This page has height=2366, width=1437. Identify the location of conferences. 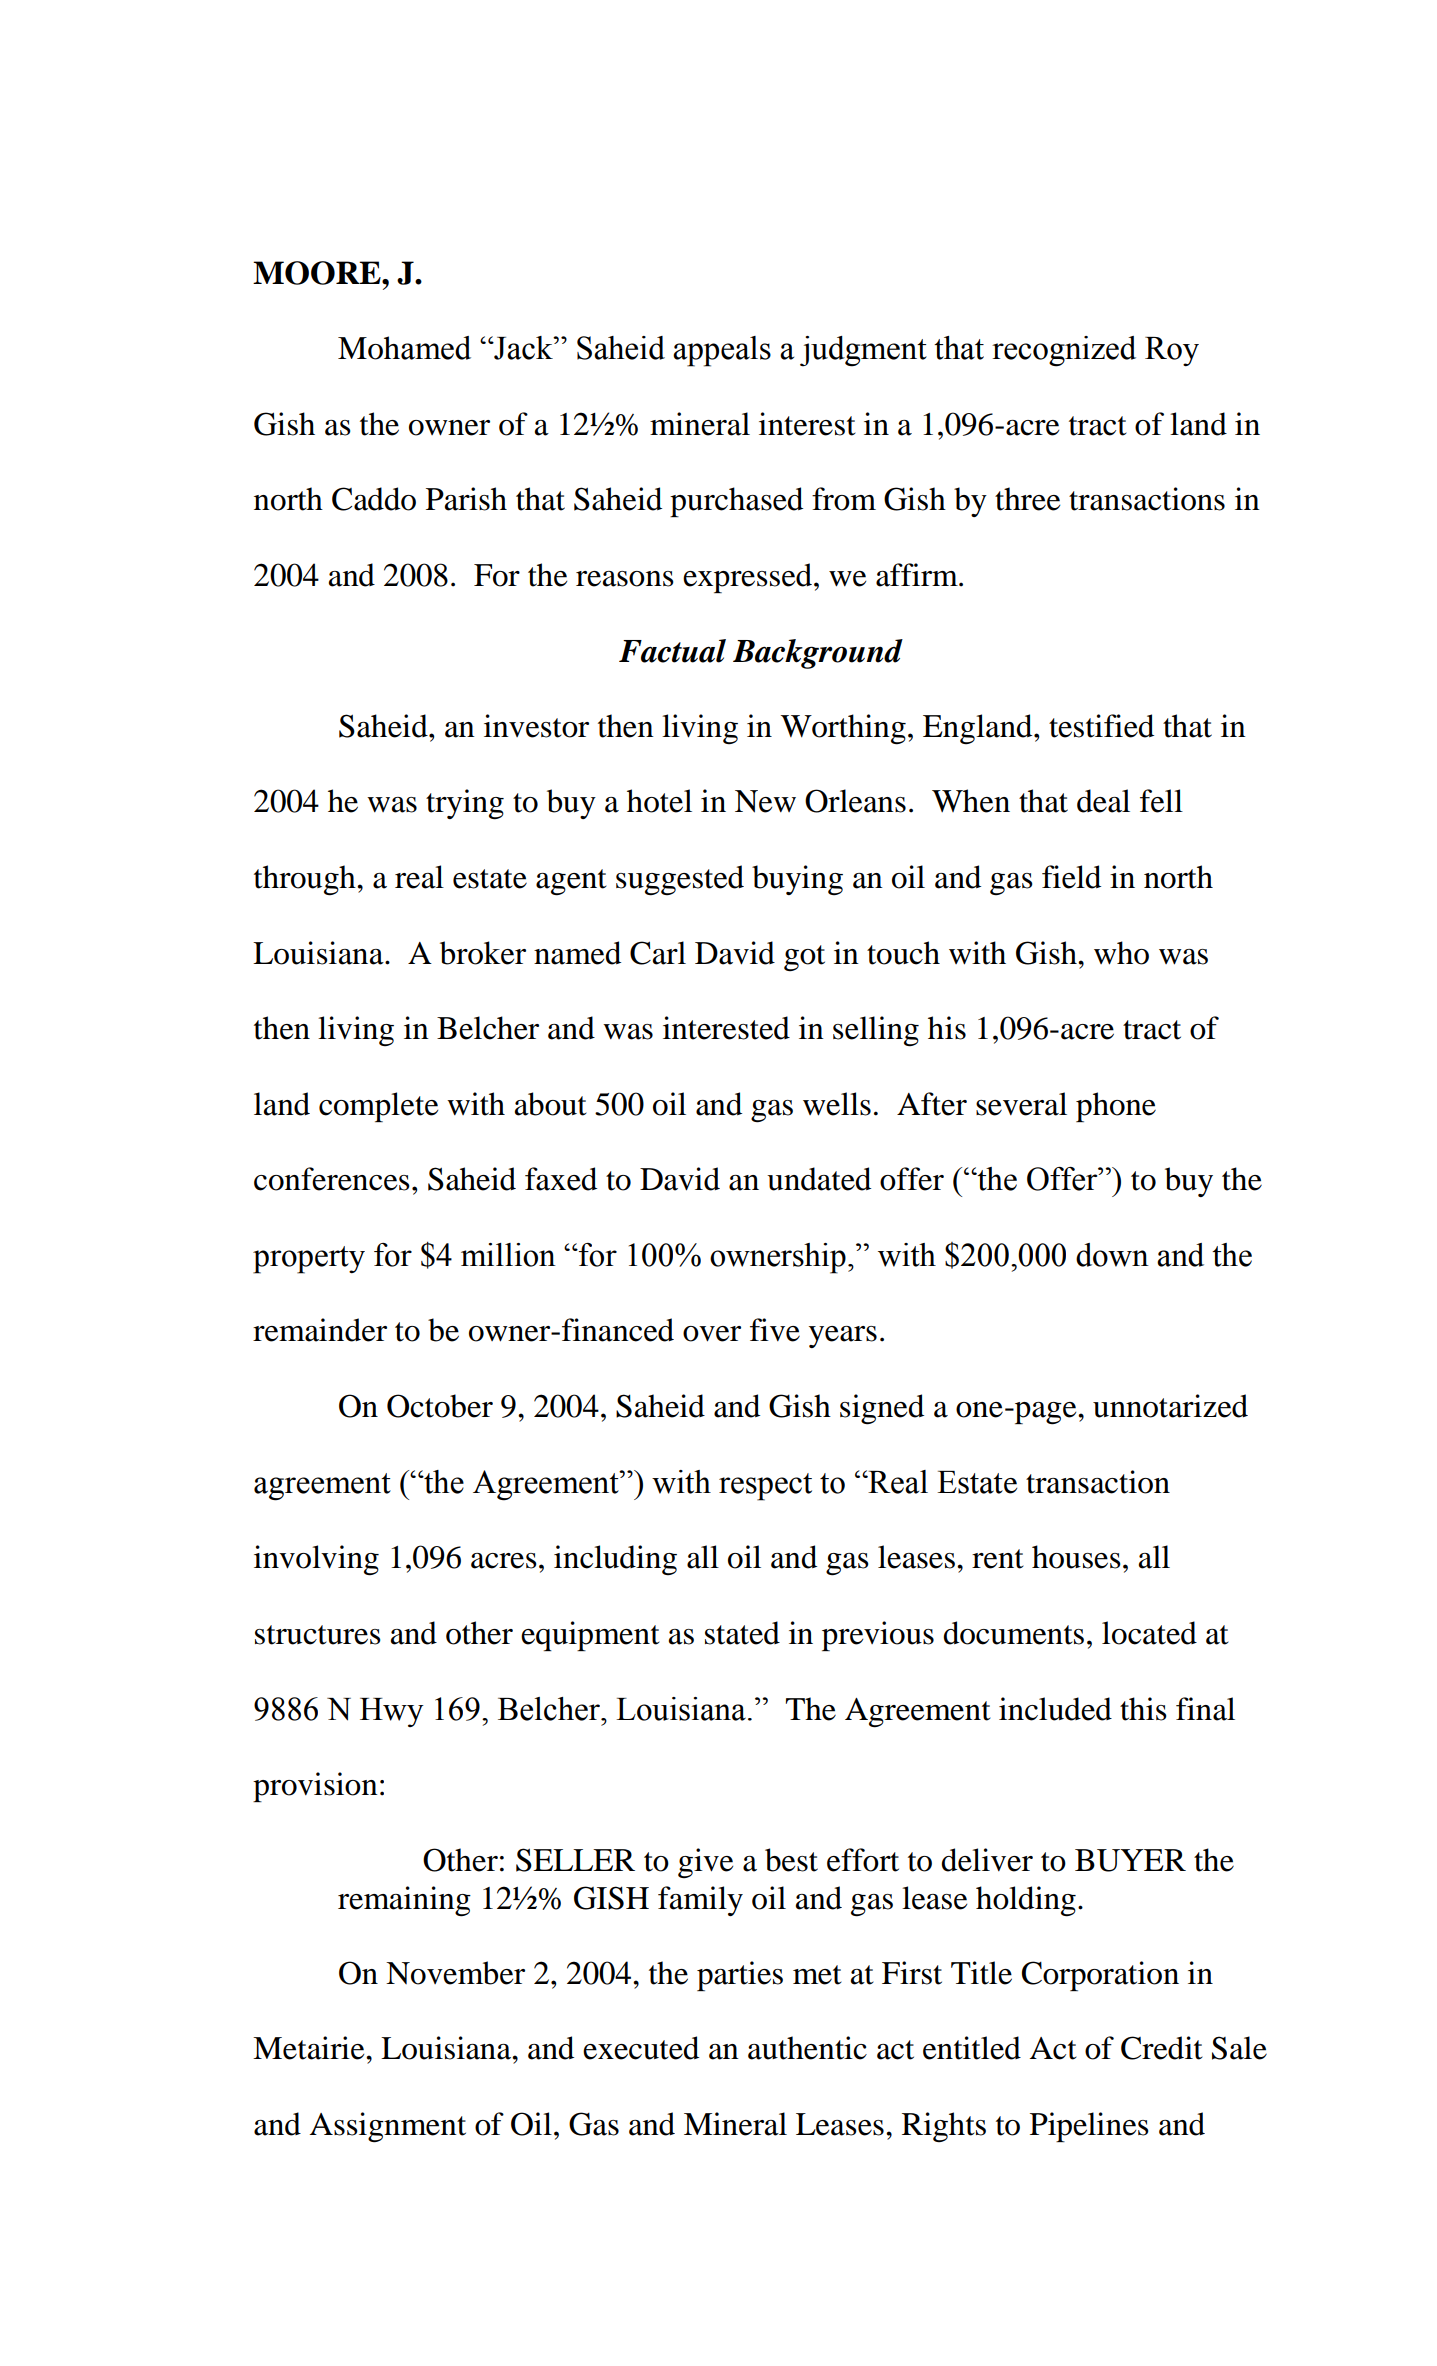
(332, 1179).
